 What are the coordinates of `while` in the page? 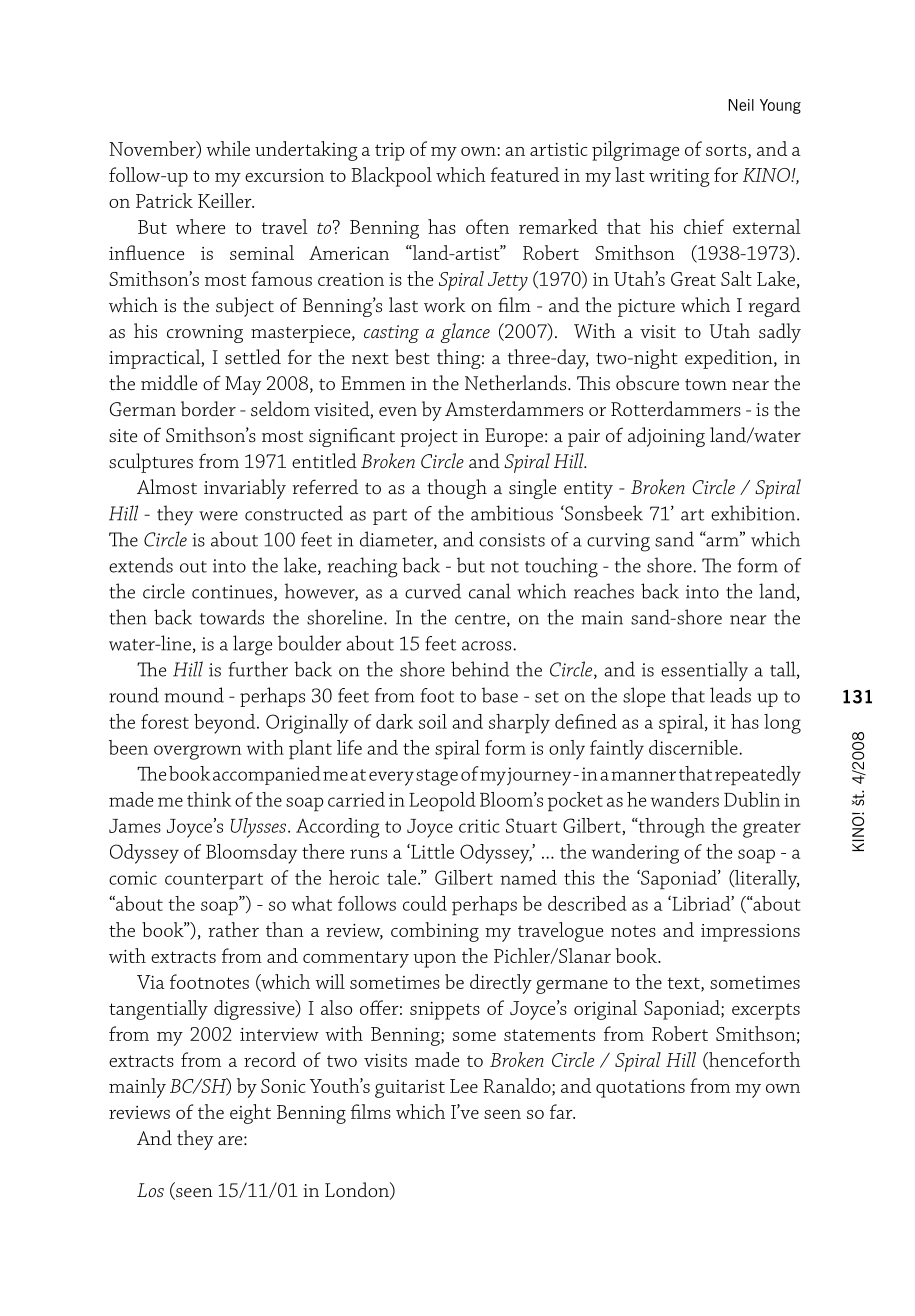 It's located at (228, 148).
